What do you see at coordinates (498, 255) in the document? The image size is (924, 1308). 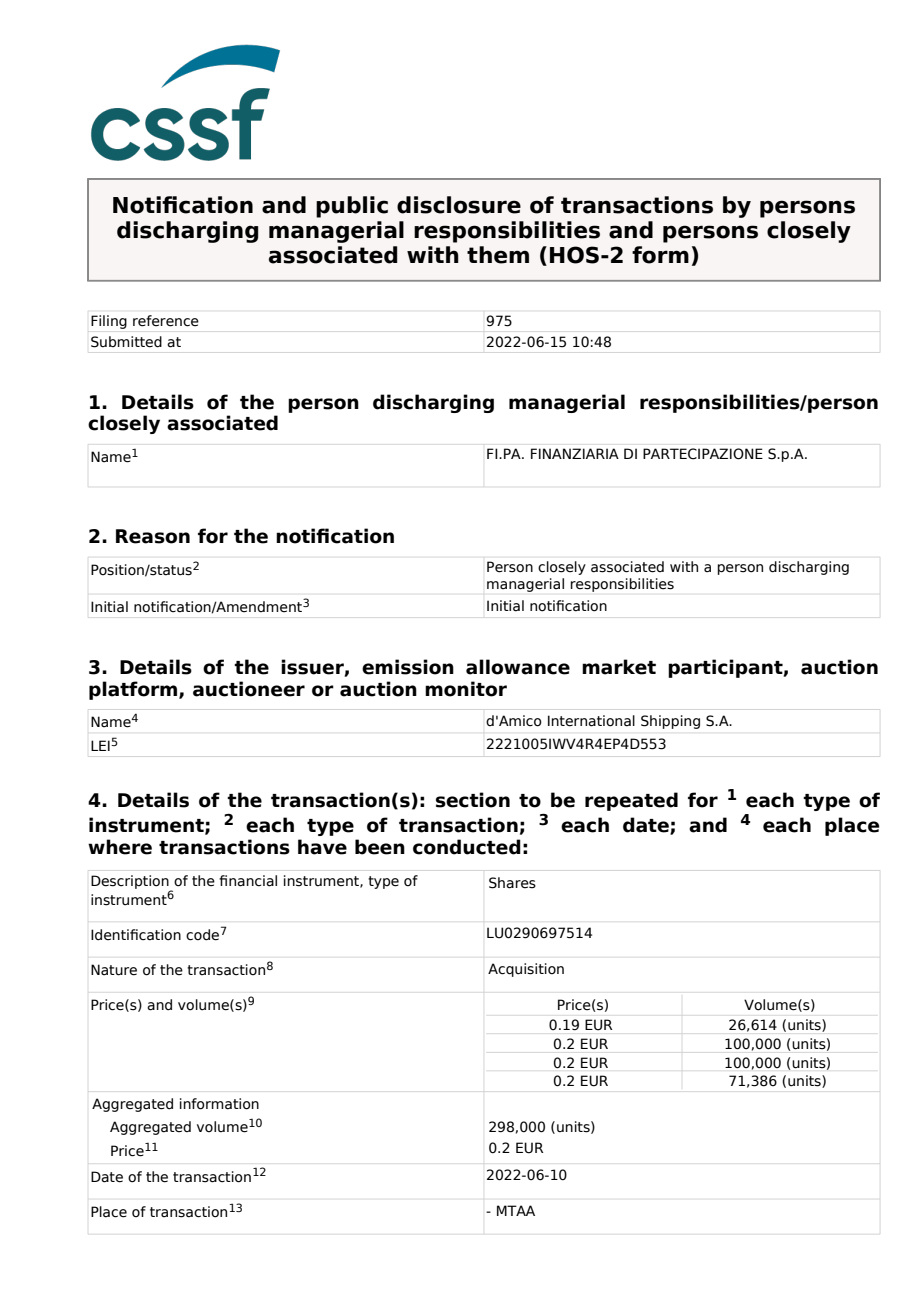 I see `them` at bounding box center [498, 255].
